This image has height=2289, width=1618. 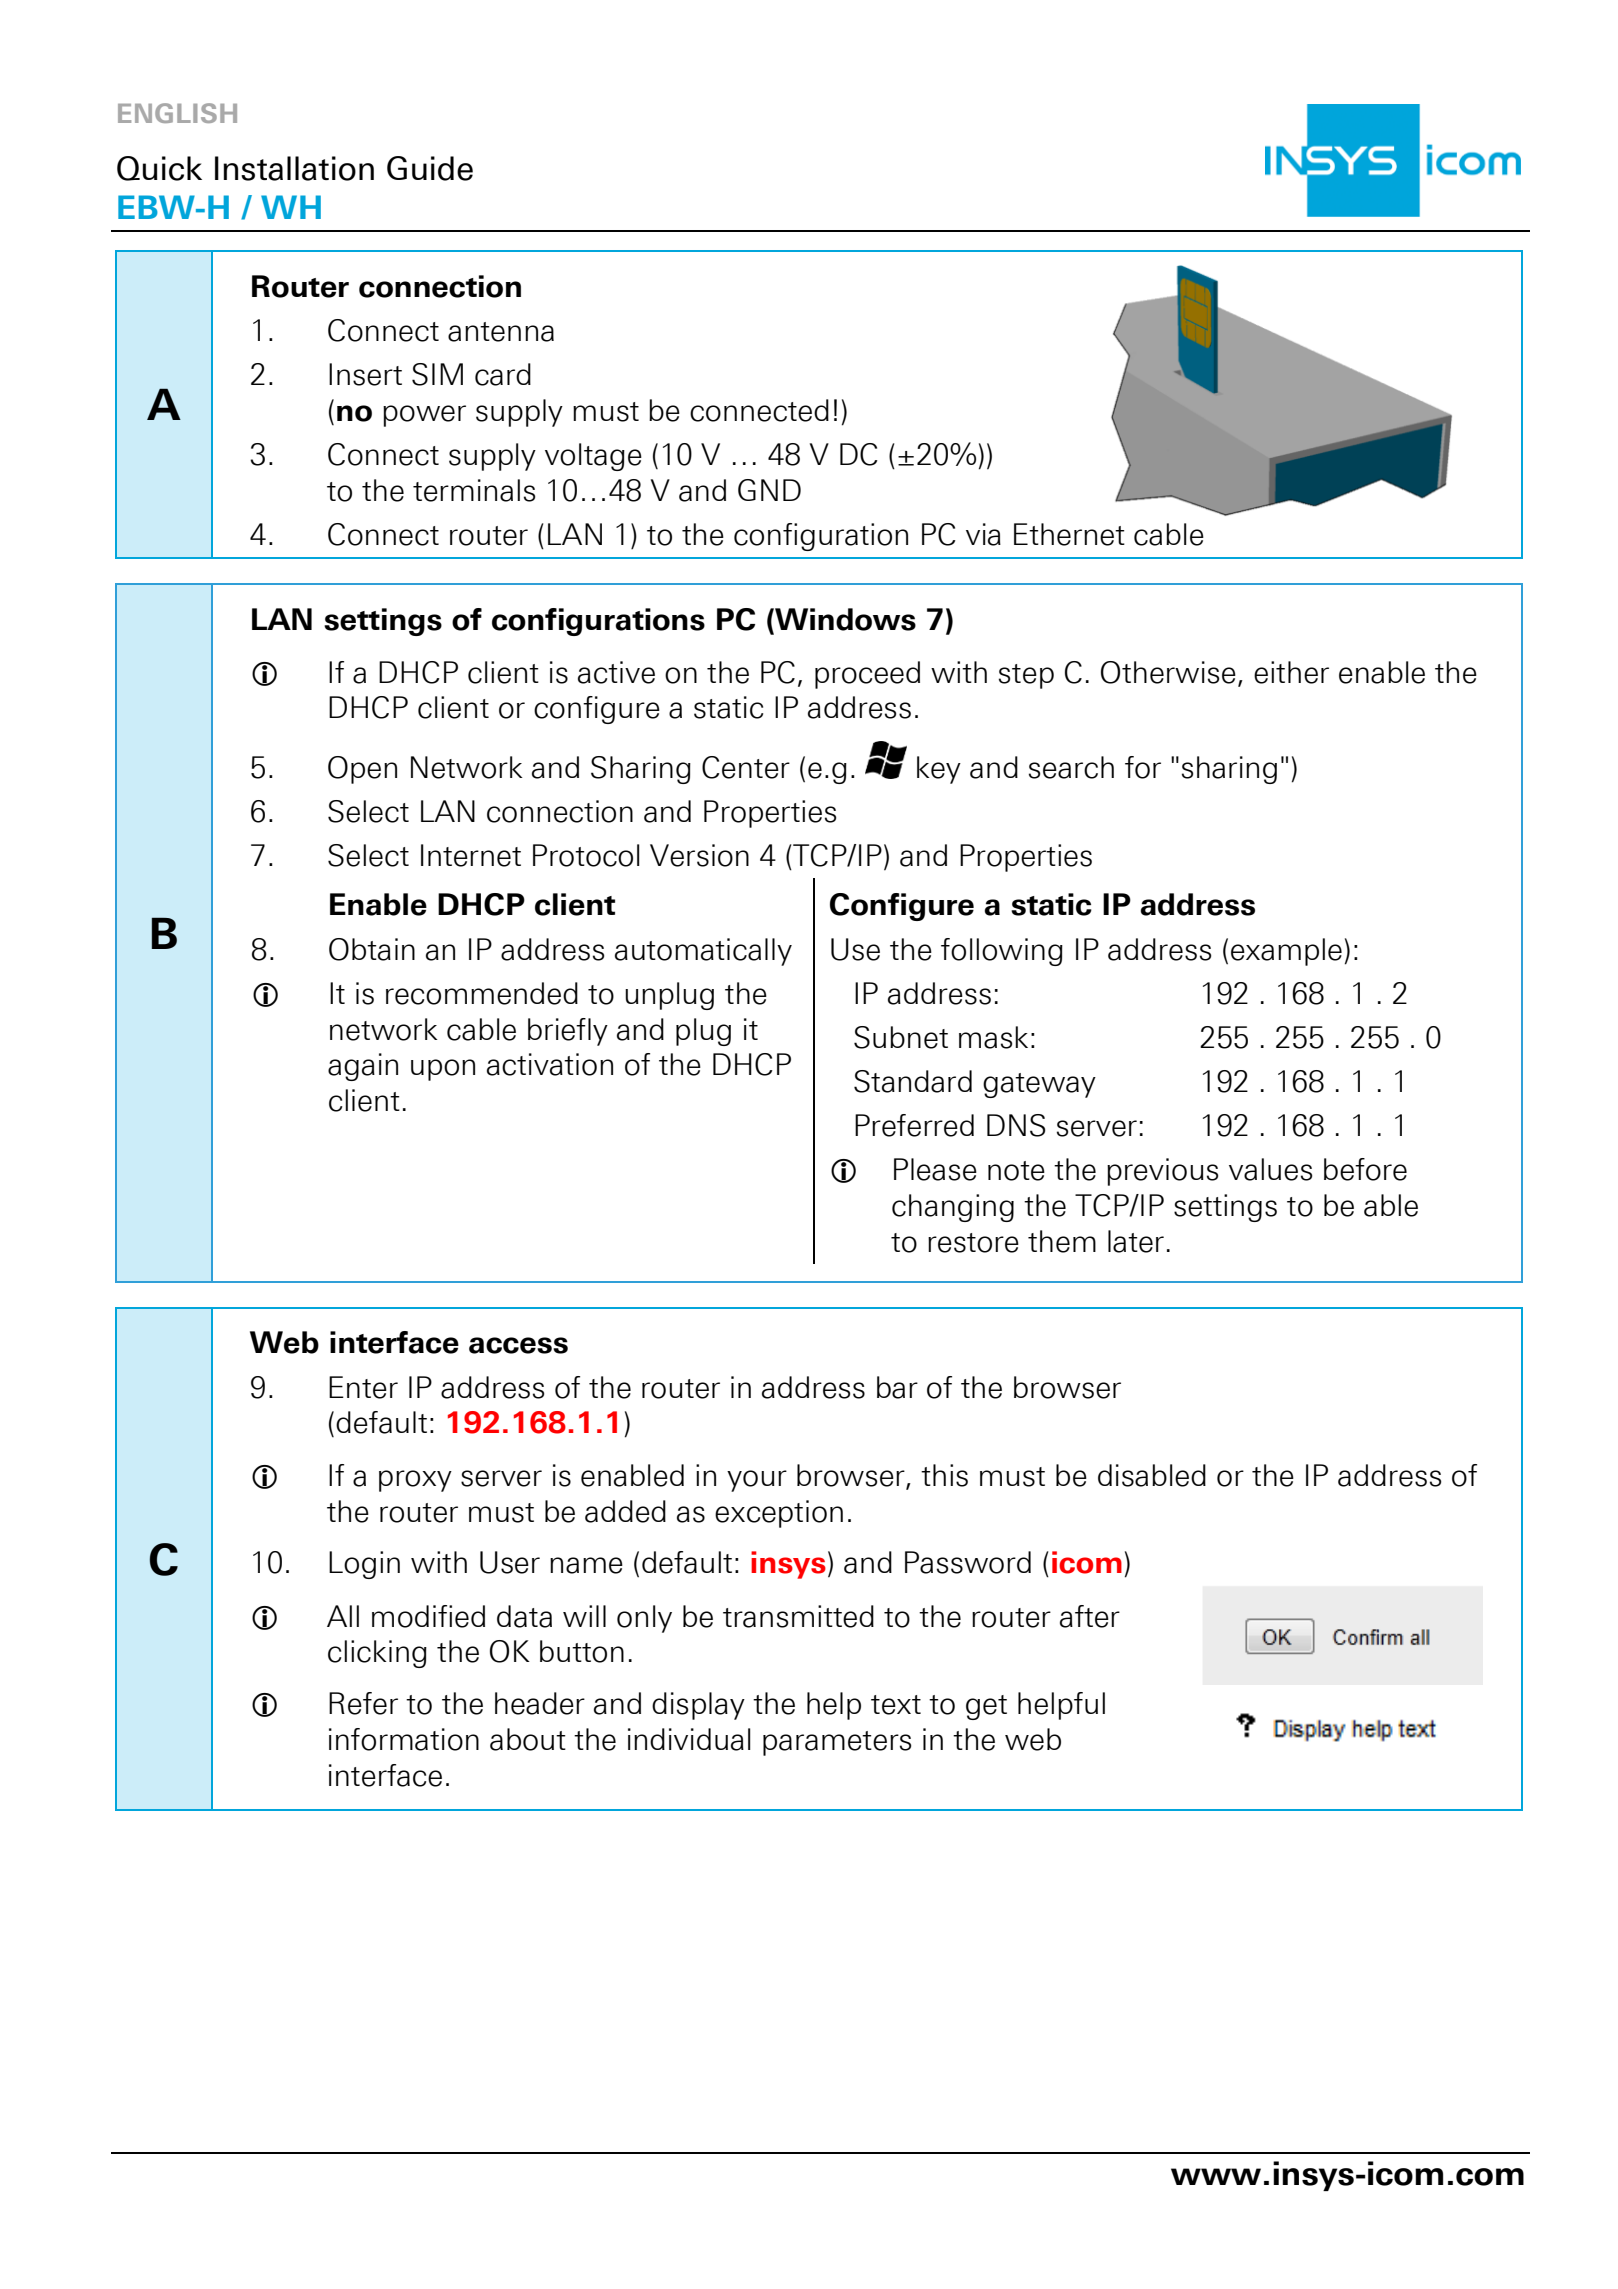 I want to click on Ethernet, so click(x=1069, y=534).
